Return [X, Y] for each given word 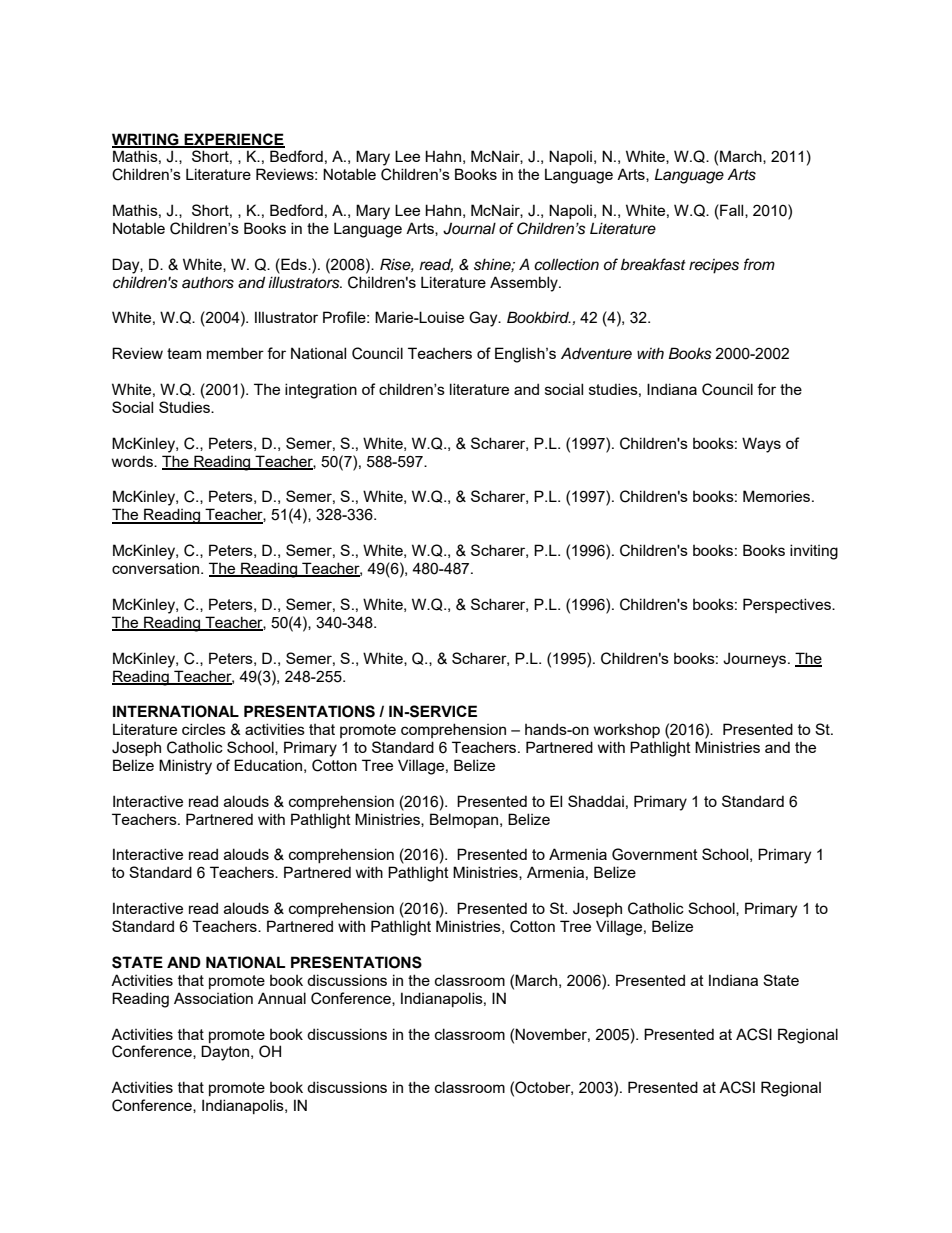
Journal [469, 228]
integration [321, 391]
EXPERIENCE [233, 140]
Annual [282, 998]
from [759, 264]
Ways [761, 445]
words [133, 461]
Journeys [756, 660]
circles [204, 729]
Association [213, 998]
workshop [627, 730]
